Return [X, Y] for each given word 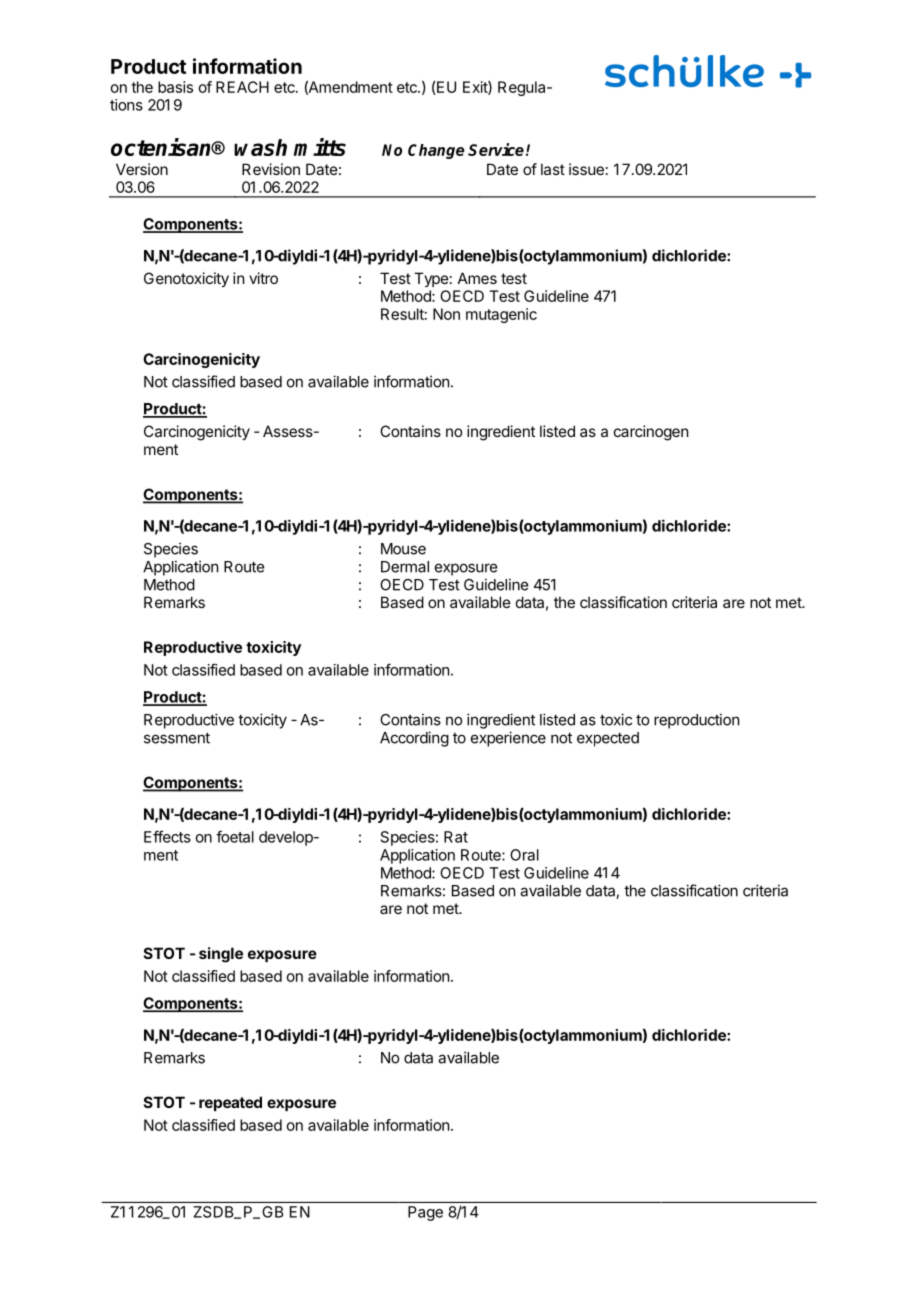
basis [175, 87]
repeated [230, 1103]
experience [508, 739]
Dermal [405, 567]
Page [425, 1213]
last [553, 169]
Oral [524, 855]
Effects [167, 836]
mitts [319, 147]
